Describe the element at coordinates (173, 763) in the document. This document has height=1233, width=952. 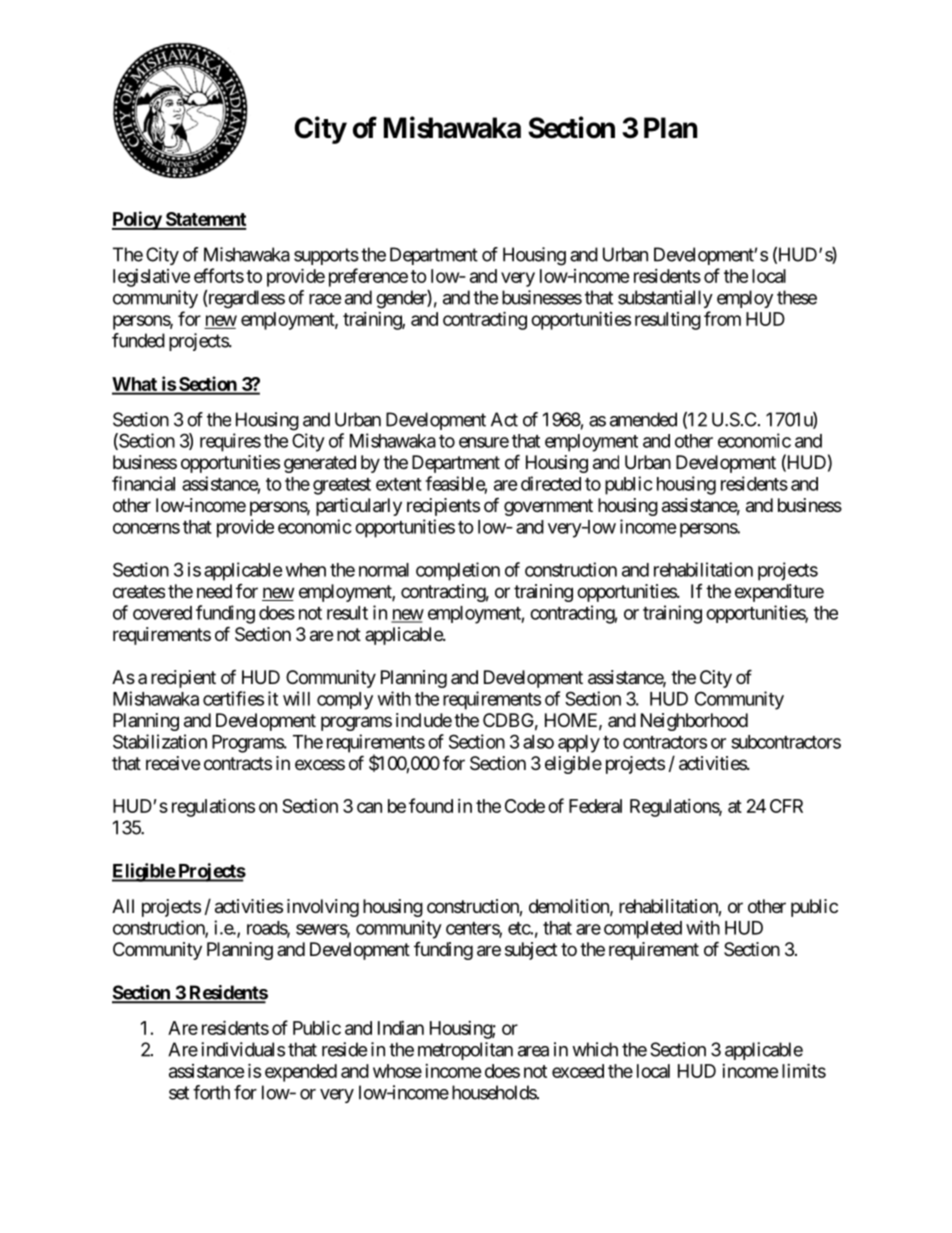
I see `receive` at that location.
